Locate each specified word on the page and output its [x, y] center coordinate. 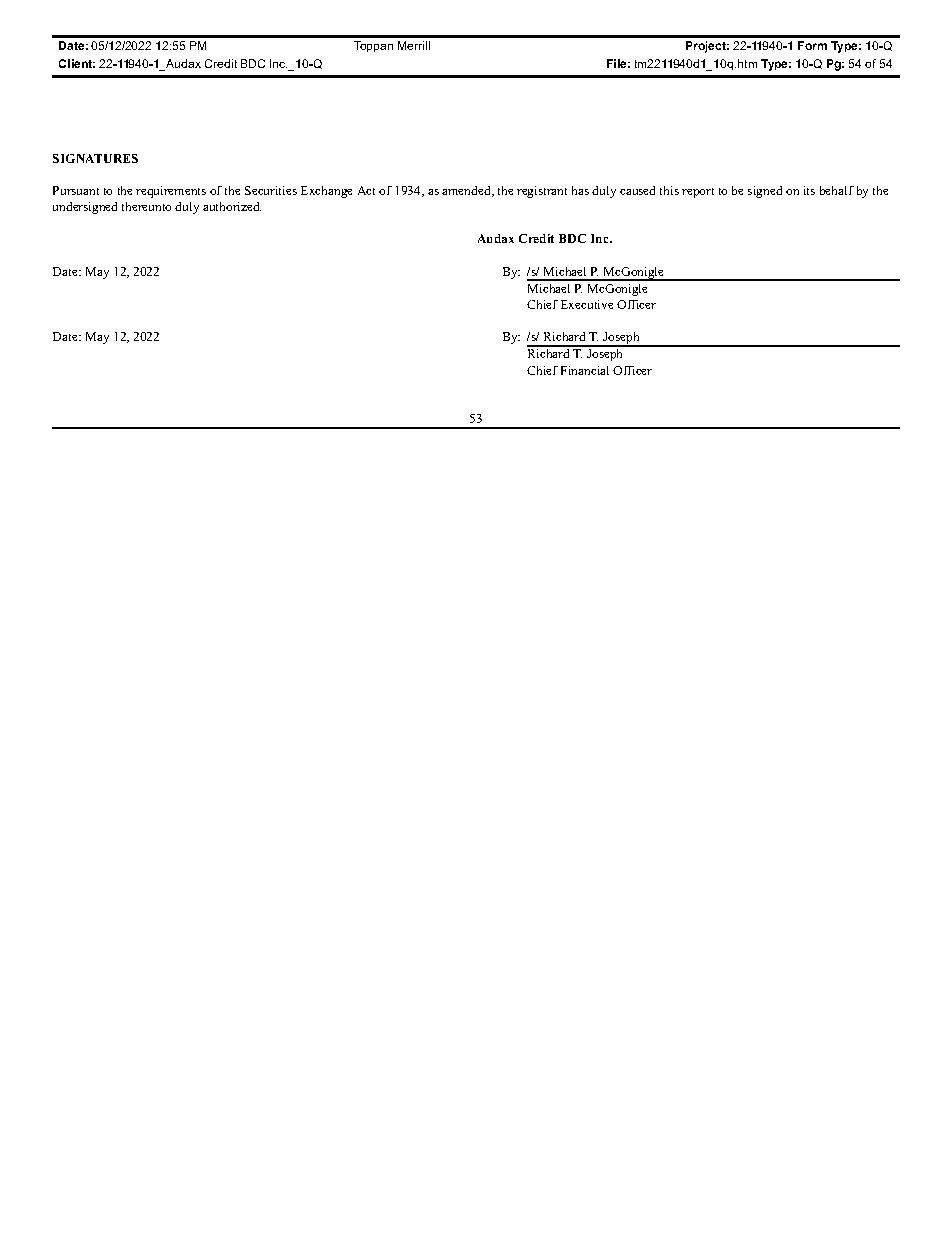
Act [366, 190]
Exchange [326, 192]
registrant [542, 192]
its [809, 190]
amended [467, 191]
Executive [587, 304]
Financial [585, 370]
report [698, 193]
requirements [171, 192]
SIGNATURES [95, 158]
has [580, 190]
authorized [232, 206]
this [669, 190]
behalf [837, 190]
